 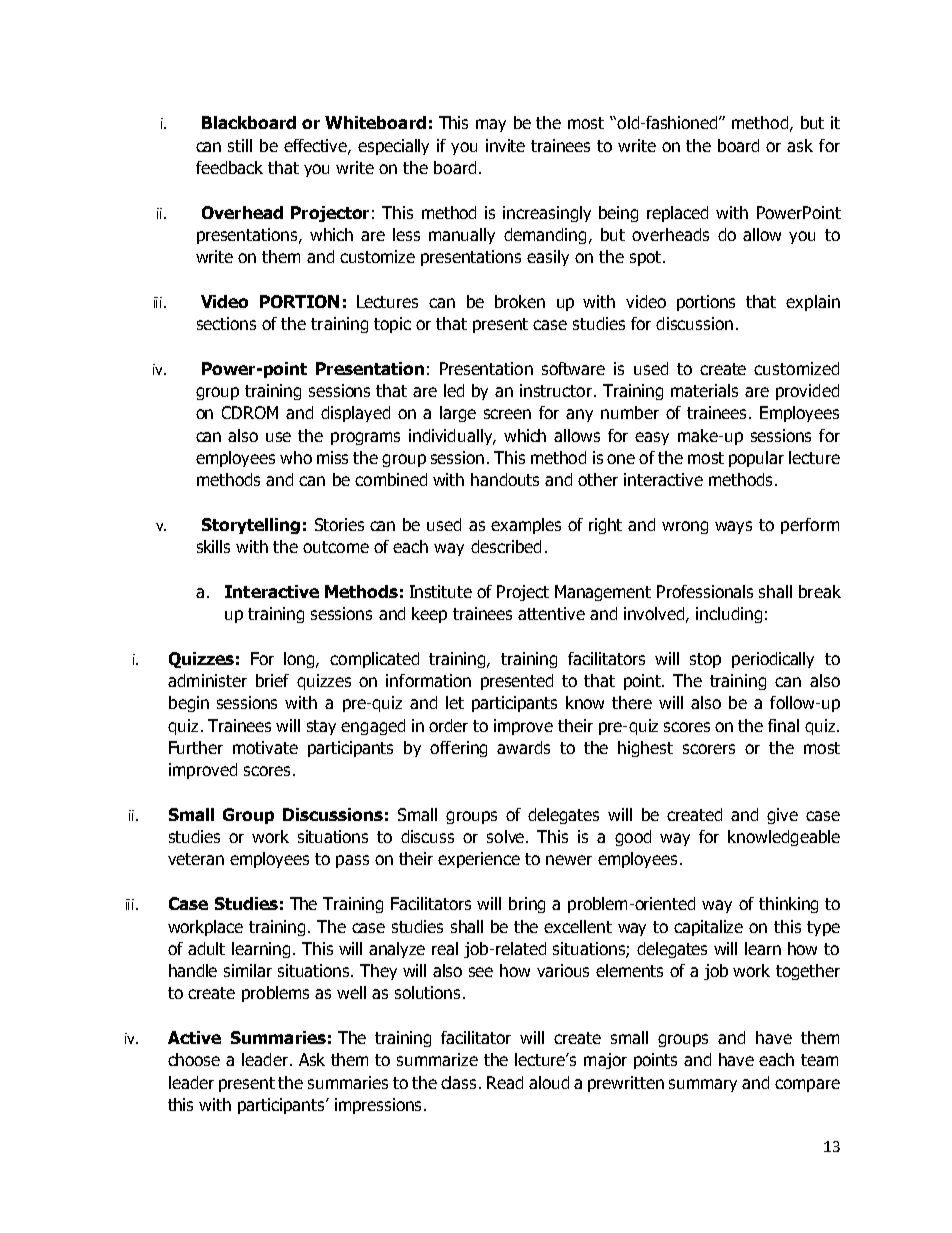 What do you see at coordinates (551, 613) in the document?
I see `attentive` at bounding box center [551, 613].
